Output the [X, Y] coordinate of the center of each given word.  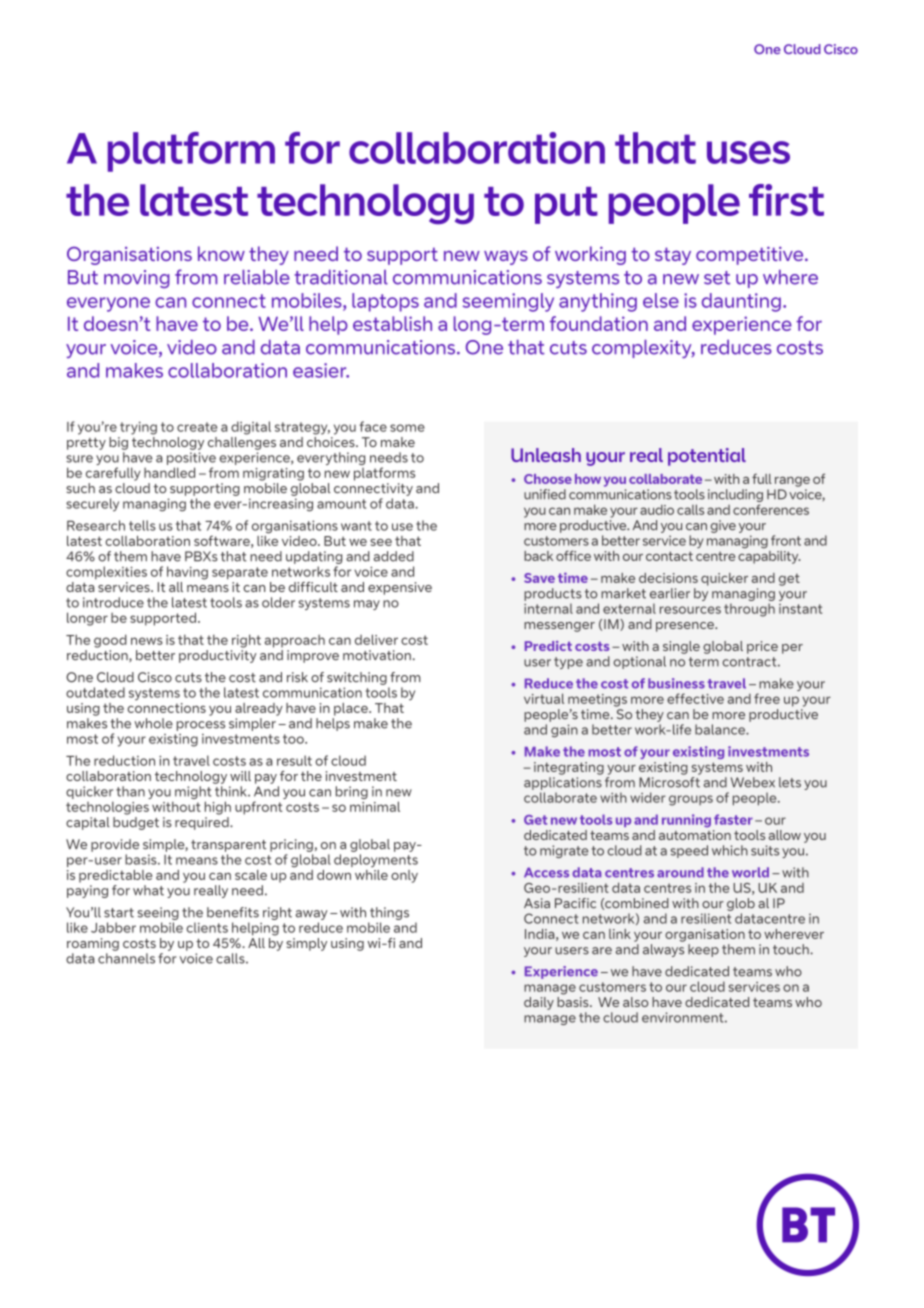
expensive [400, 588]
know [221, 253]
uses [748, 152]
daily [539, 1003]
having [187, 573]
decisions [668, 578]
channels [126, 958]
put [566, 205]
